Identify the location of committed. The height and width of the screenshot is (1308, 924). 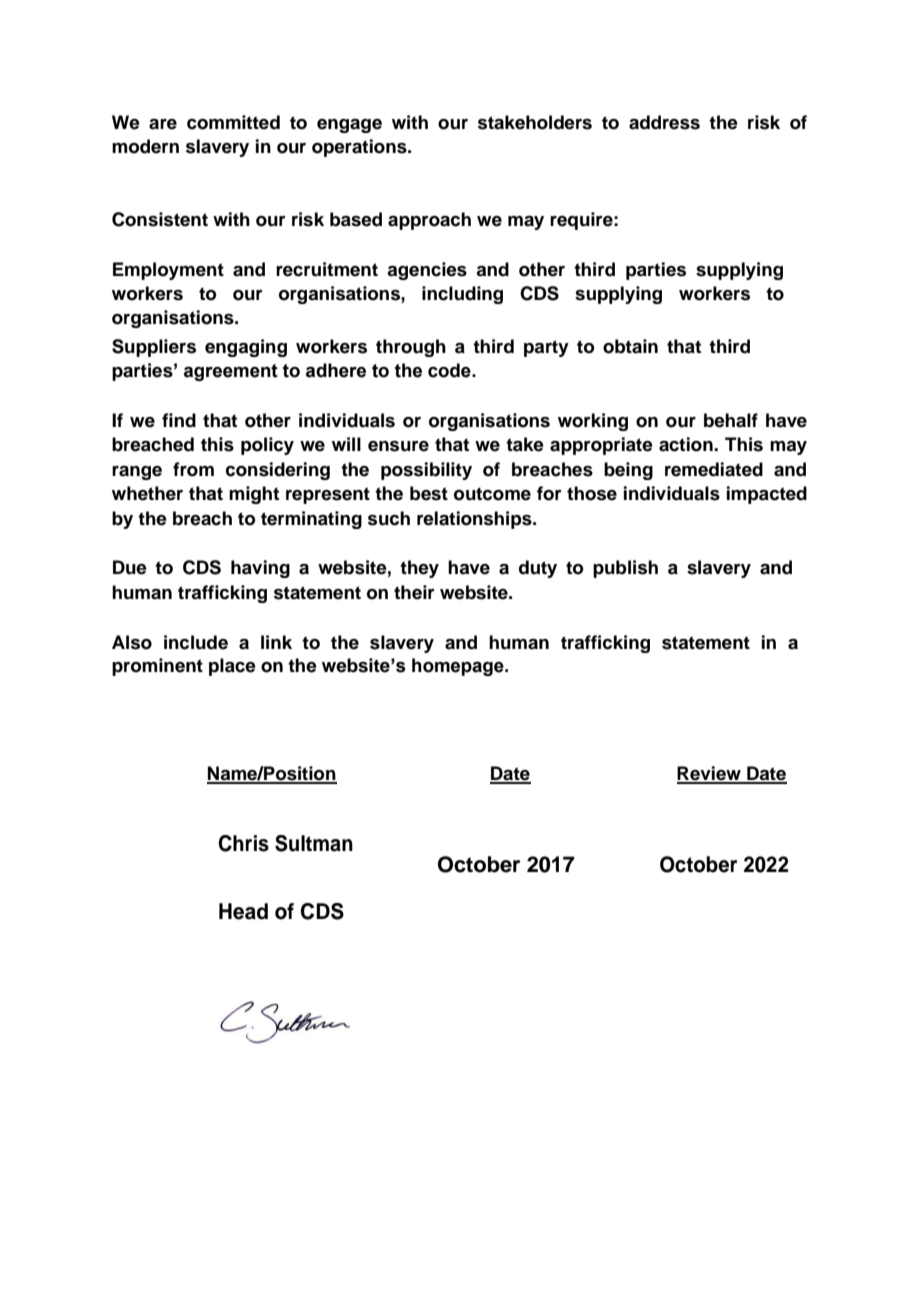
(233, 122).
